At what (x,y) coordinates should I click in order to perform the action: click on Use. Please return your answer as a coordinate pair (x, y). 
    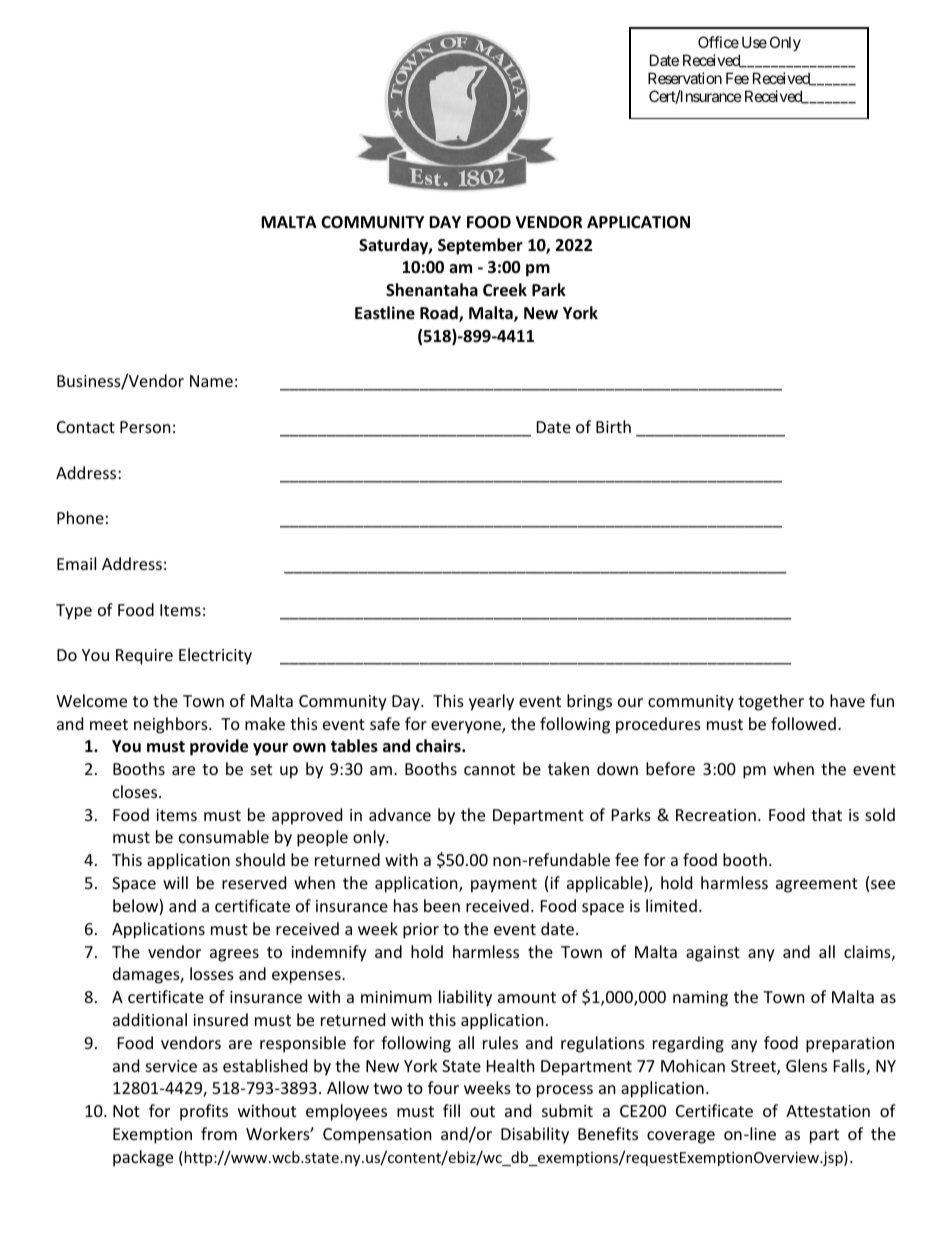
    Looking at the image, I should click on (754, 42).
